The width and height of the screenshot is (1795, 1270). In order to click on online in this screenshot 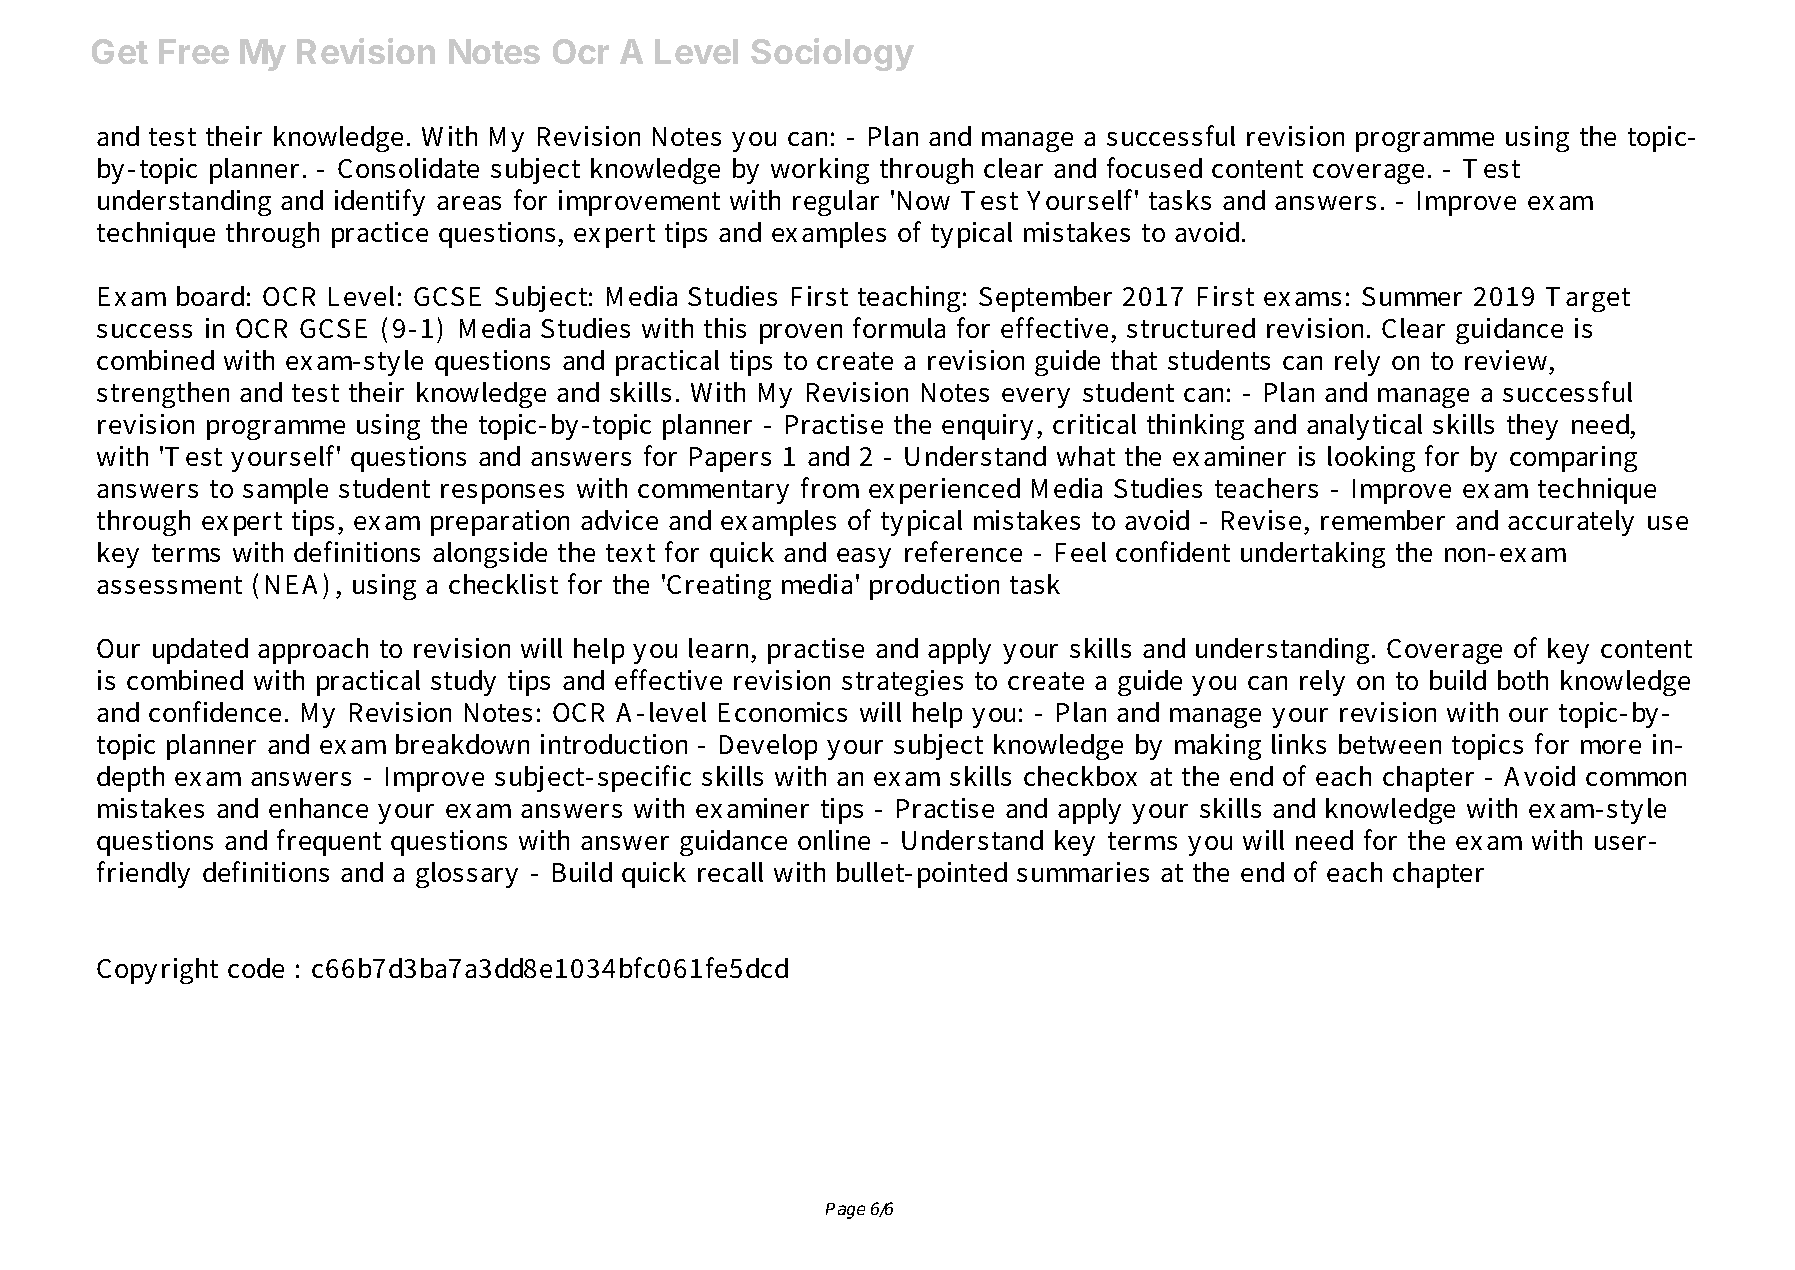, I will do `click(834, 840)`.
